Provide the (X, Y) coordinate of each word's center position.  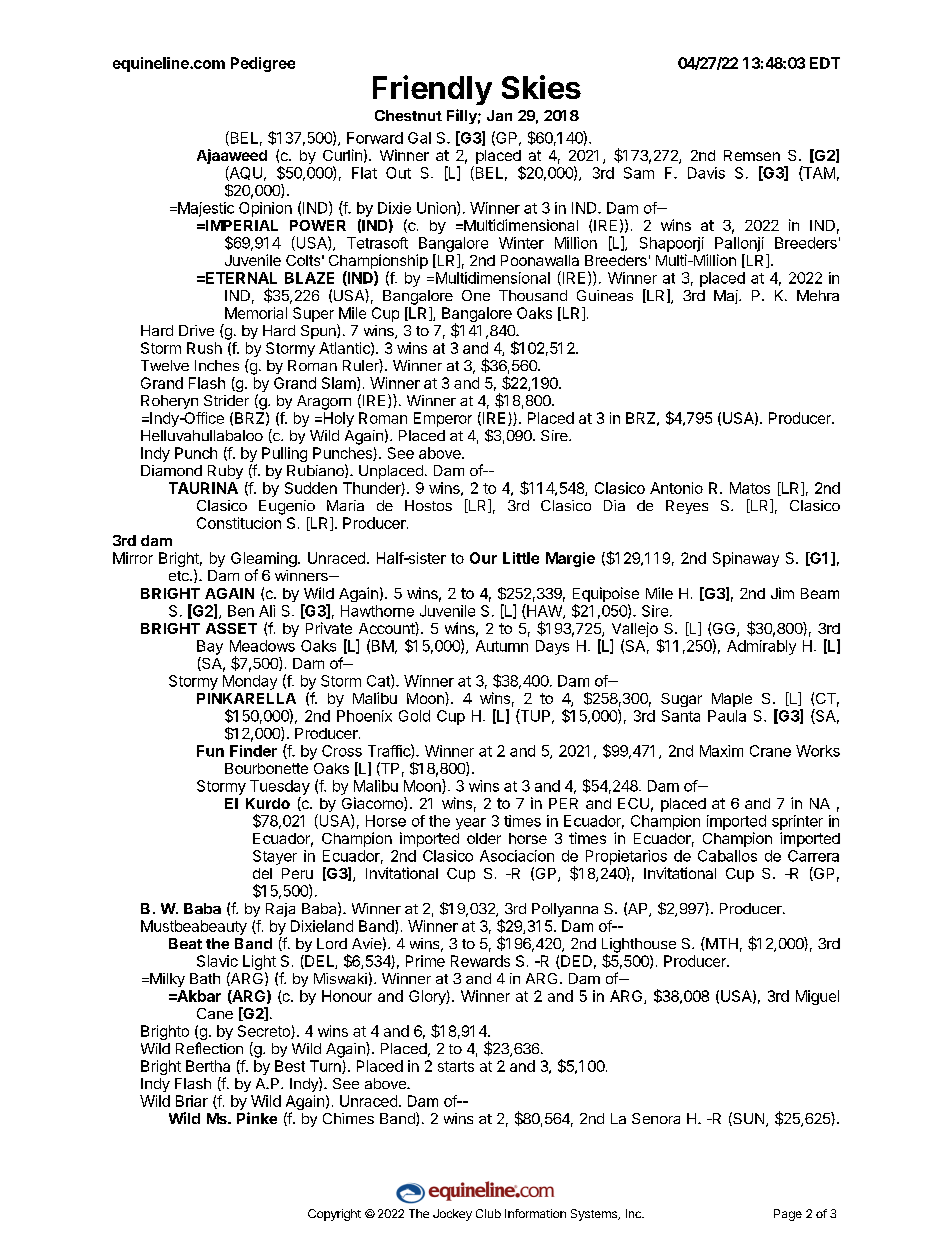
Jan (499, 115)
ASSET (231, 628)
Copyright (334, 1215)
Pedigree (263, 64)
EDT (825, 63)
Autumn (502, 646)
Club (488, 1213)
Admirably (761, 647)
